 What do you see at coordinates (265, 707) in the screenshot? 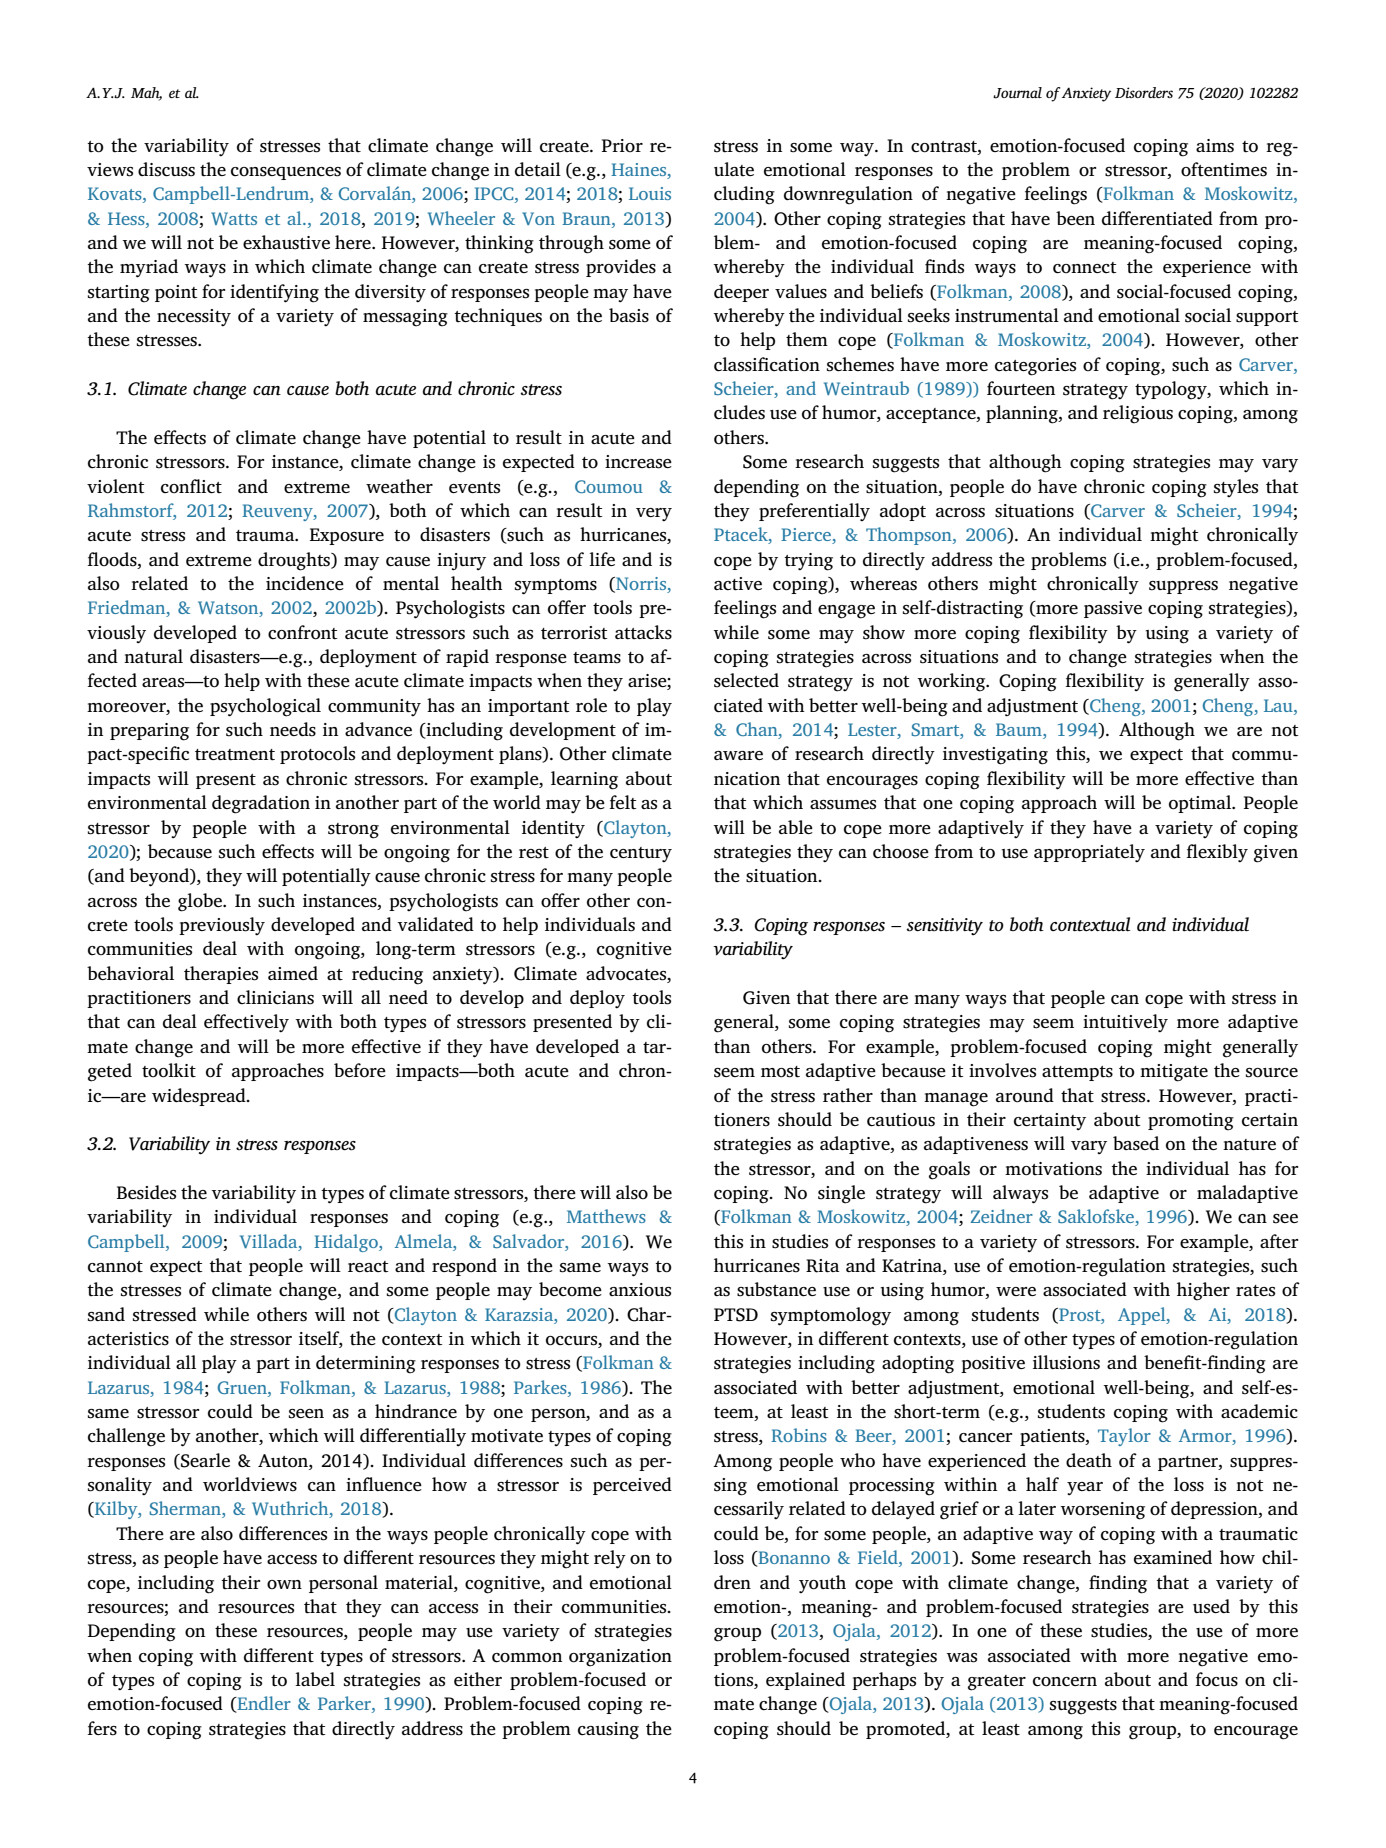
I see `psychological` at bounding box center [265, 707].
